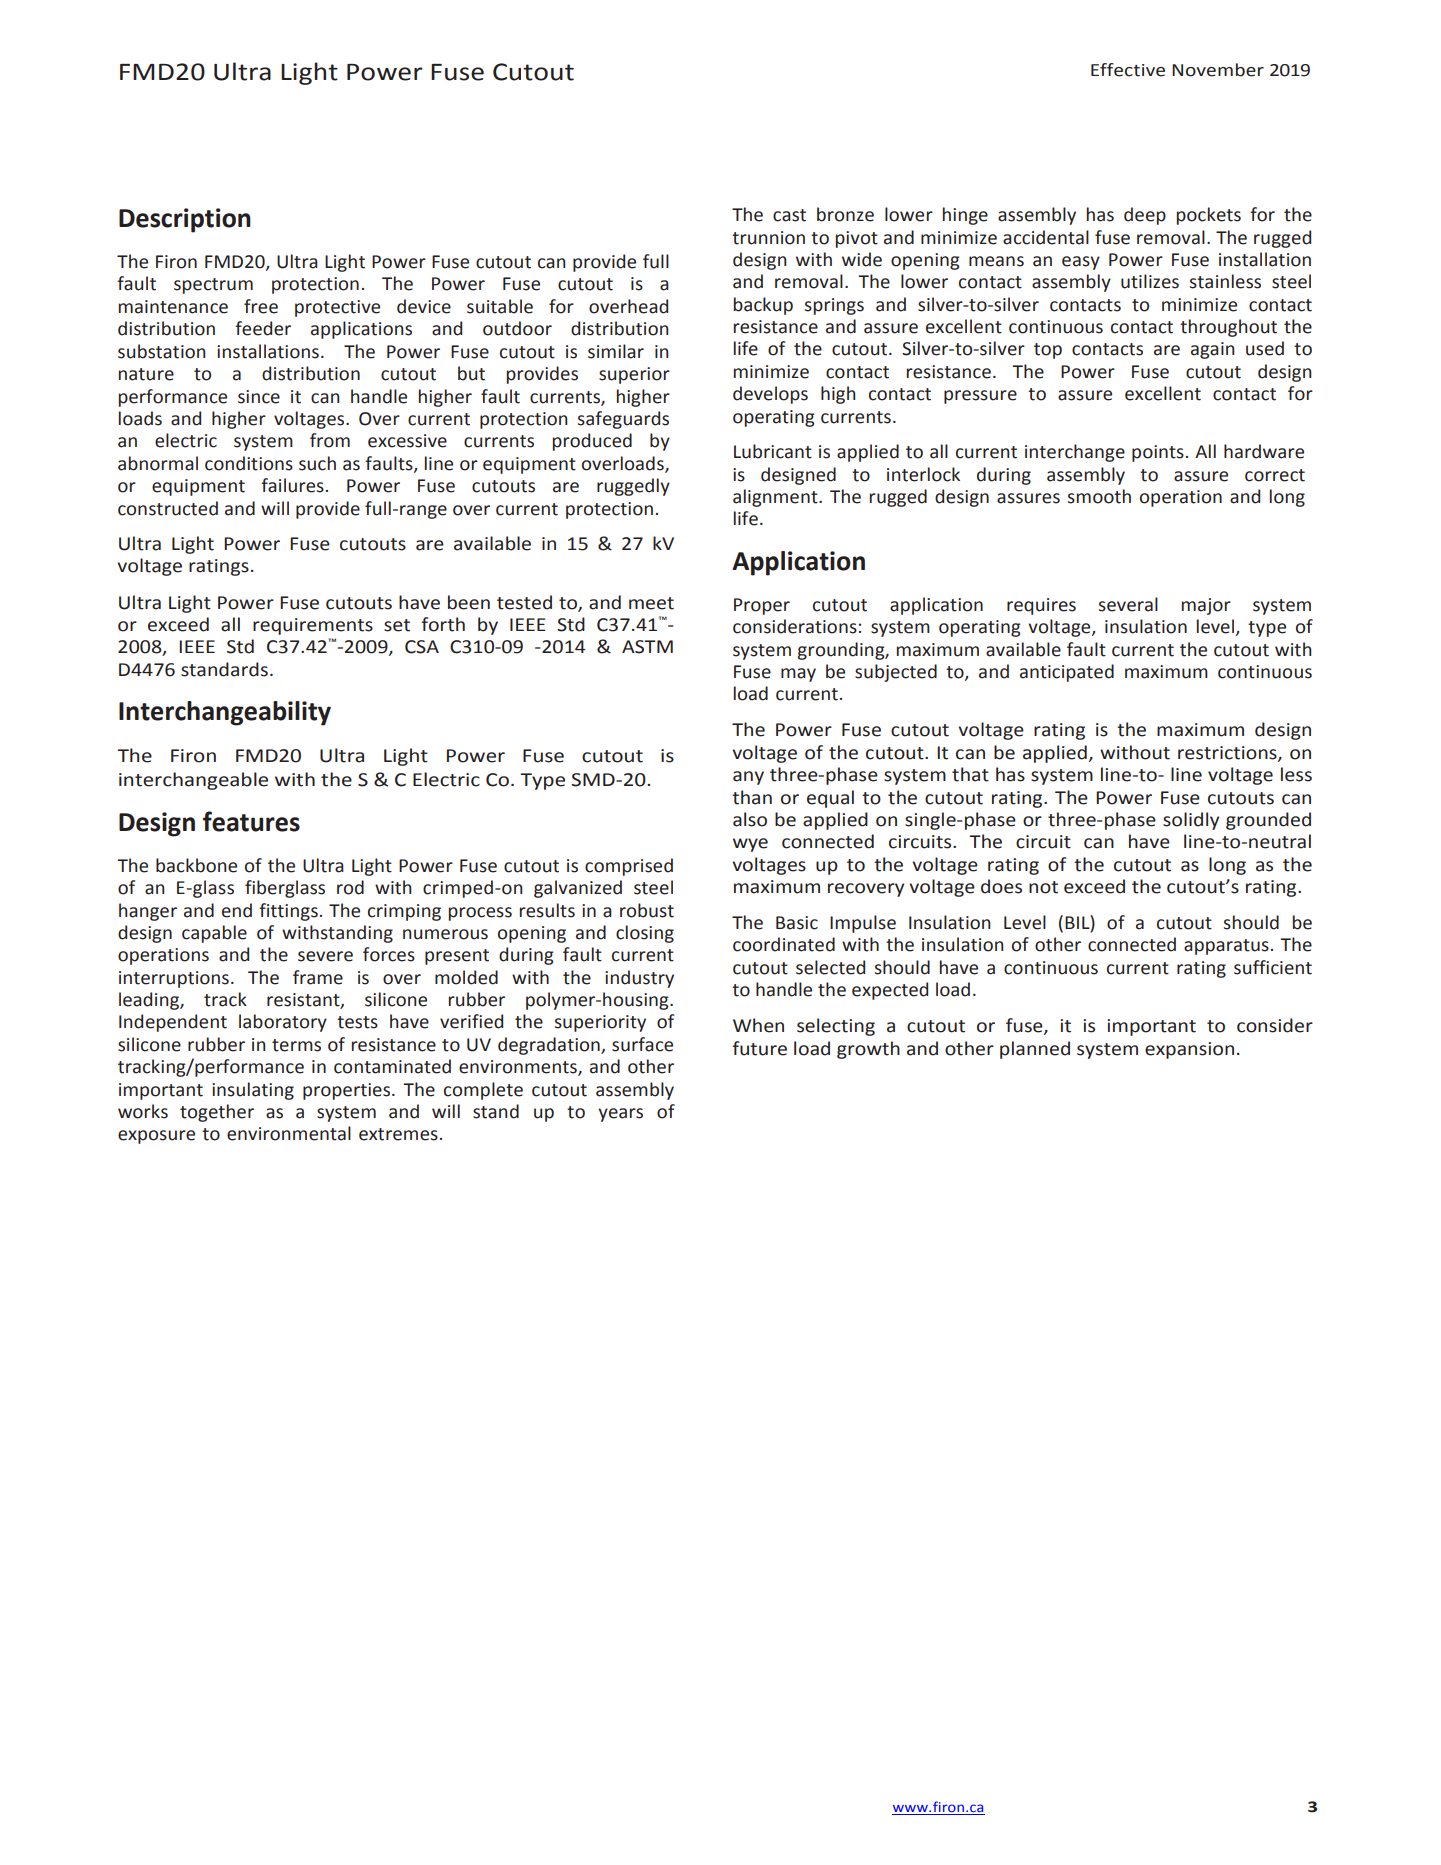 The image size is (1441, 1865). I want to click on Effective, so click(1128, 70).
